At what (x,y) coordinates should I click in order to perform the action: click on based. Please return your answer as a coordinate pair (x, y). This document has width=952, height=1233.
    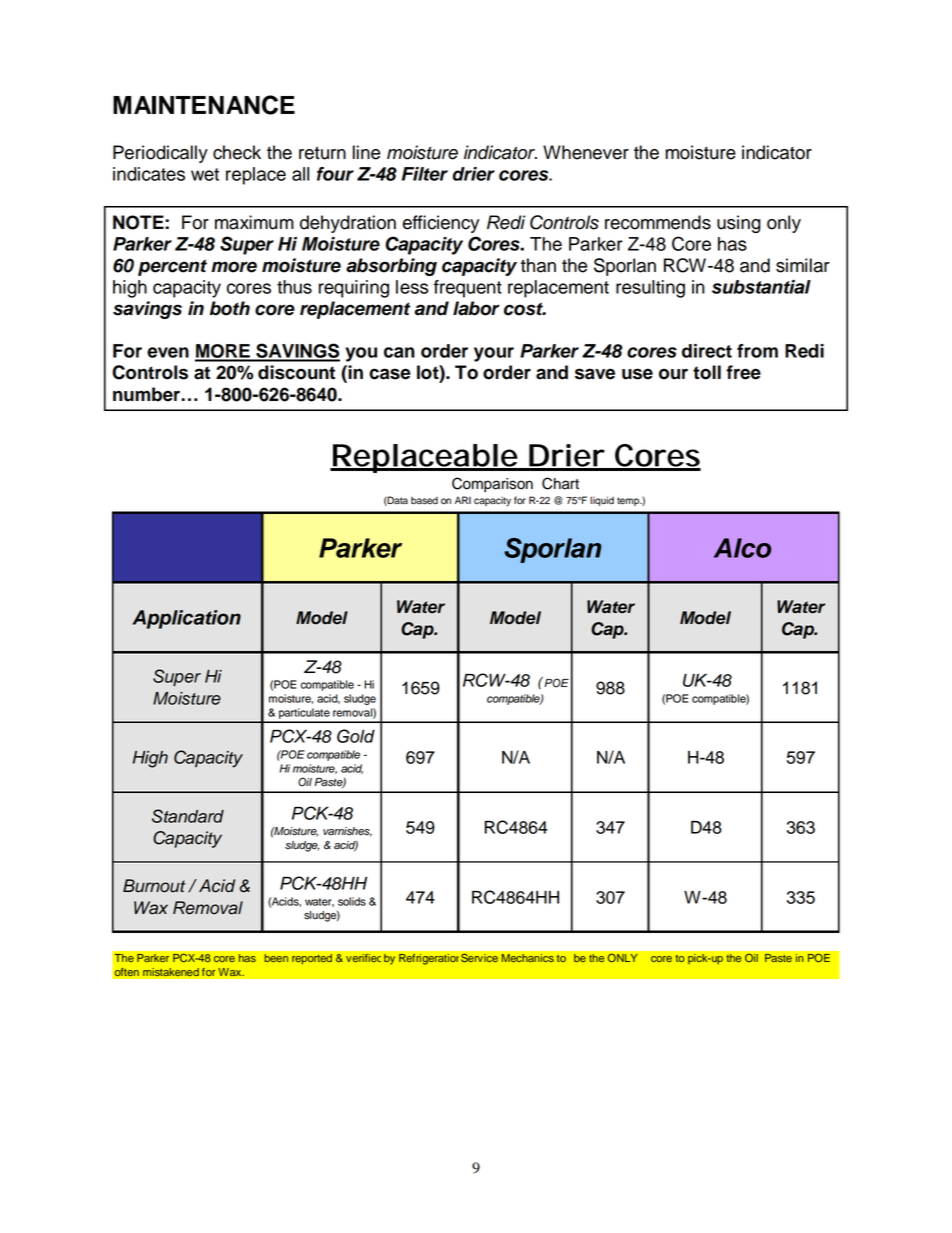
    Looking at the image, I should click on (424, 501).
